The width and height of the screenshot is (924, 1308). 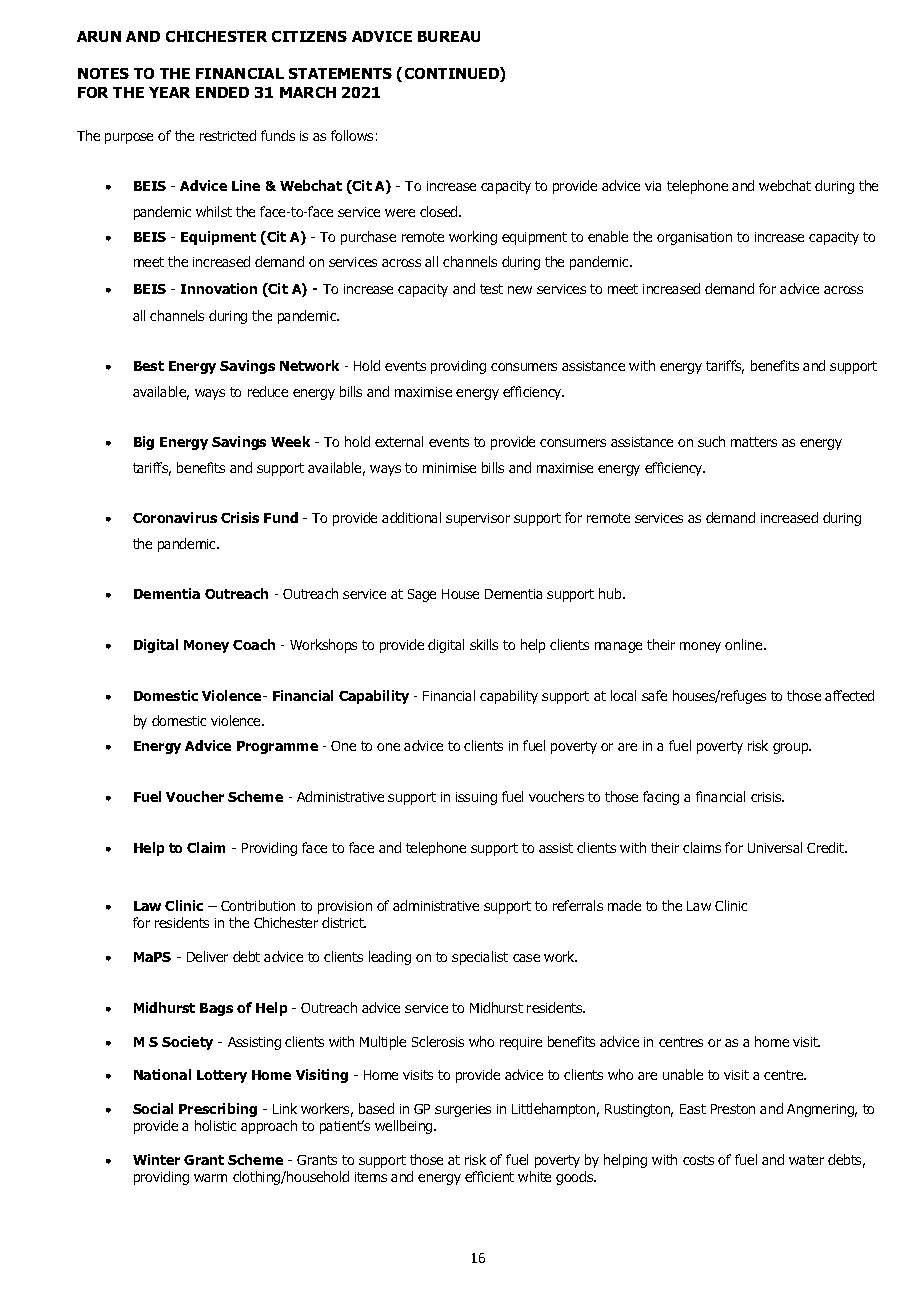 What do you see at coordinates (254, 644) in the screenshot?
I see `Coach` at bounding box center [254, 644].
